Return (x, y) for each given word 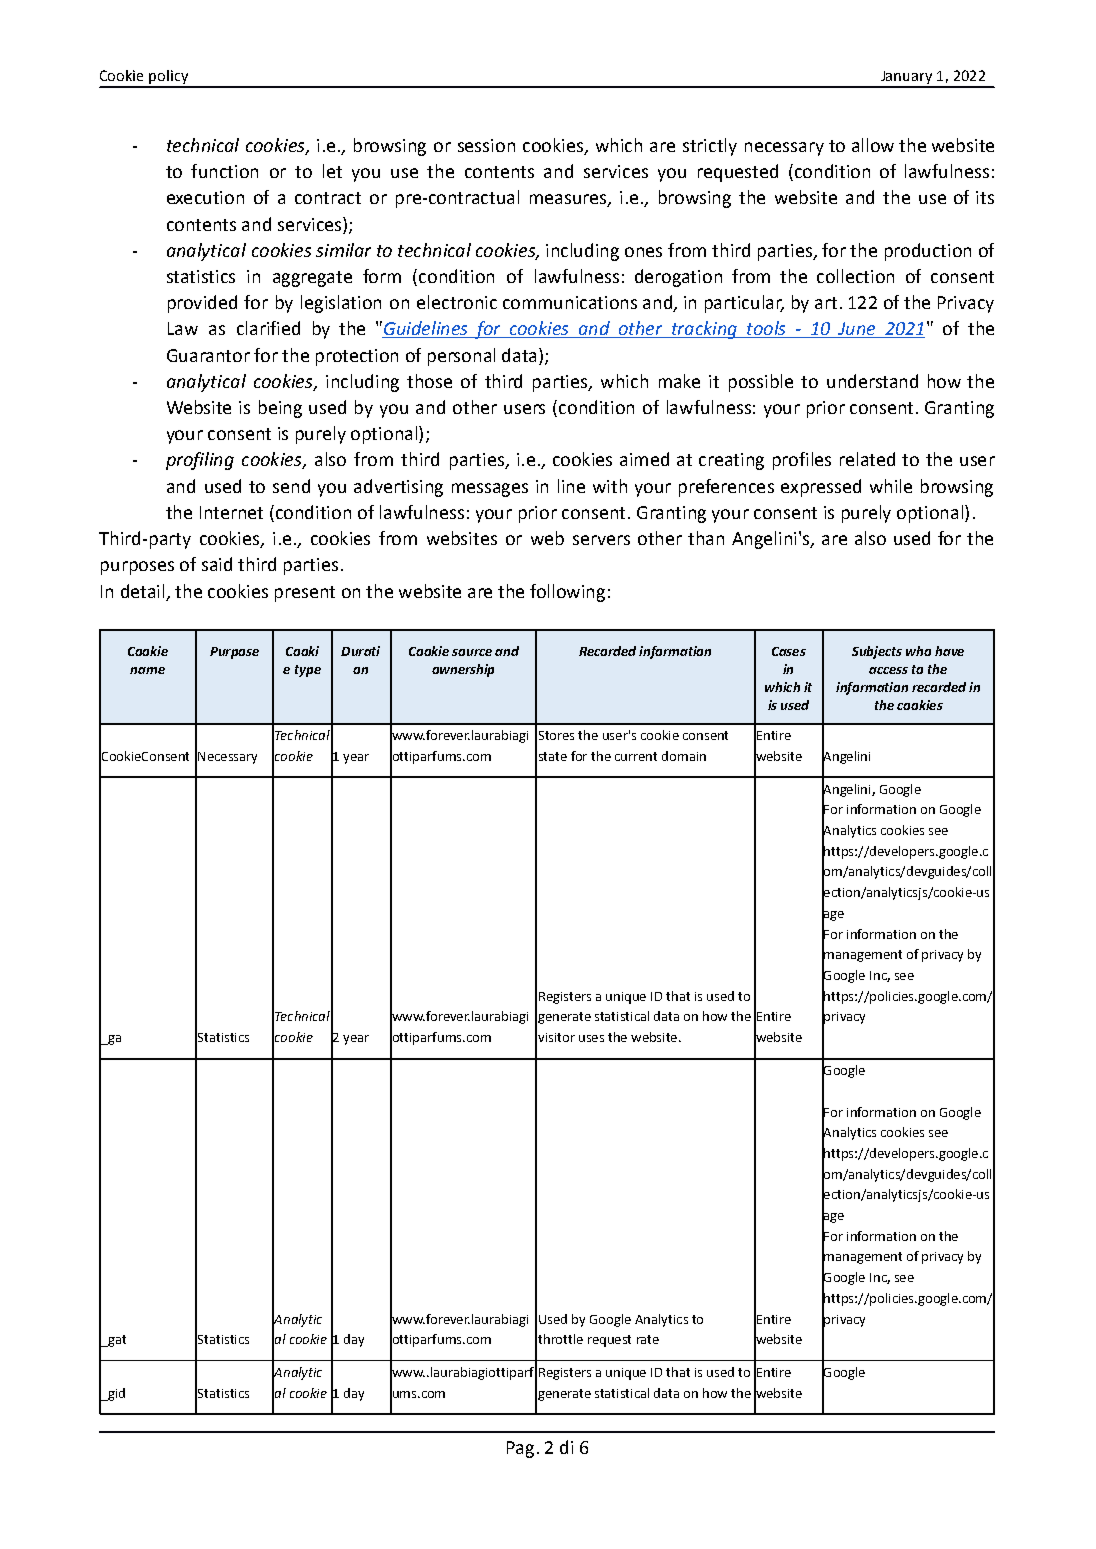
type (308, 671)
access (888, 670)
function (224, 171)
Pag (520, 1449)
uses (591, 1038)
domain (684, 756)
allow (873, 145)
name (147, 670)
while (891, 486)
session (486, 145)
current (636, 756)
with (610, 486)
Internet (231, 512)
